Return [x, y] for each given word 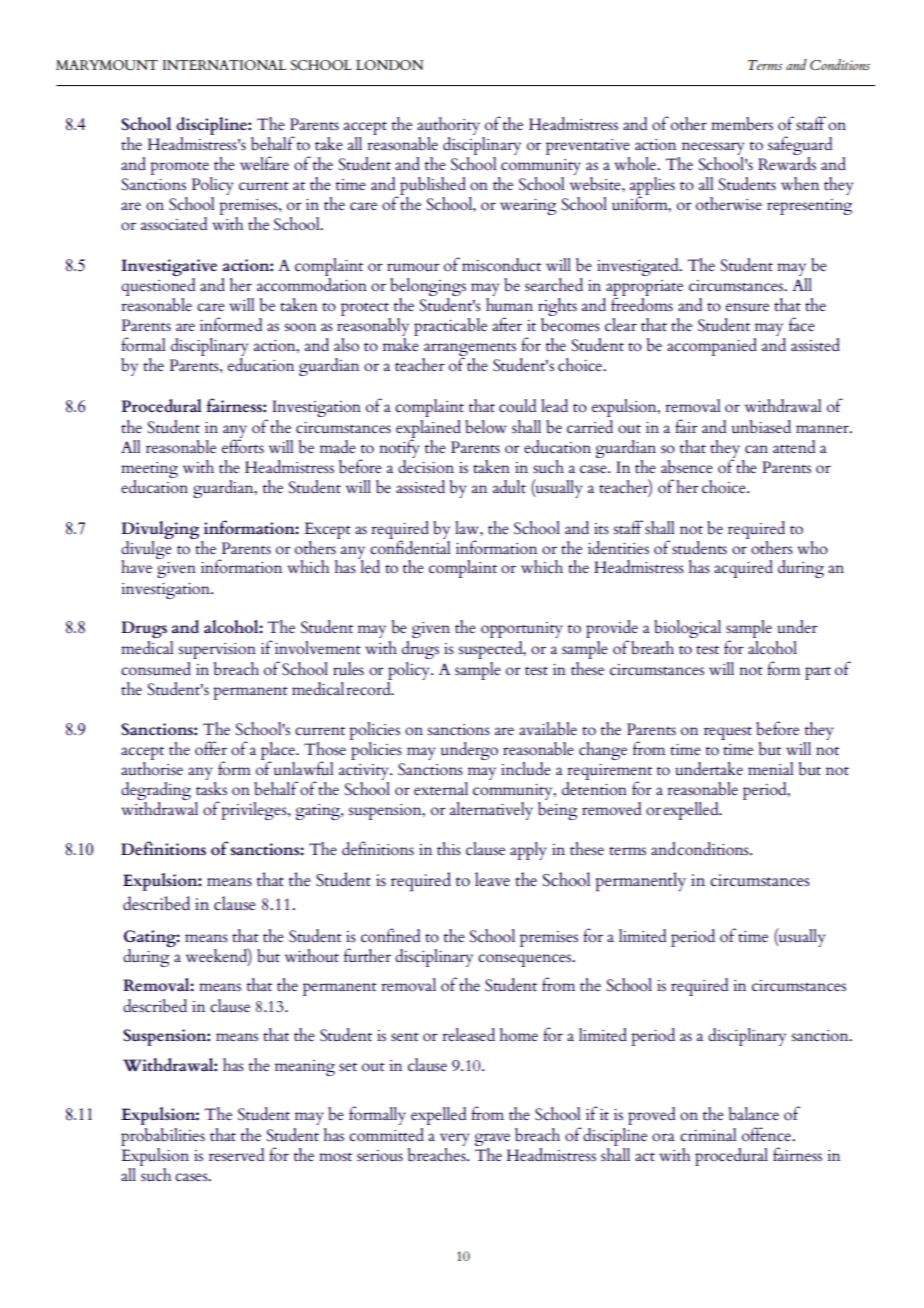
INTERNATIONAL [225, 65]
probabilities [163, 1137]
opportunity [521, 630]
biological [687, 629]
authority [448, 126]
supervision [217, 651]
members [742, 123]
